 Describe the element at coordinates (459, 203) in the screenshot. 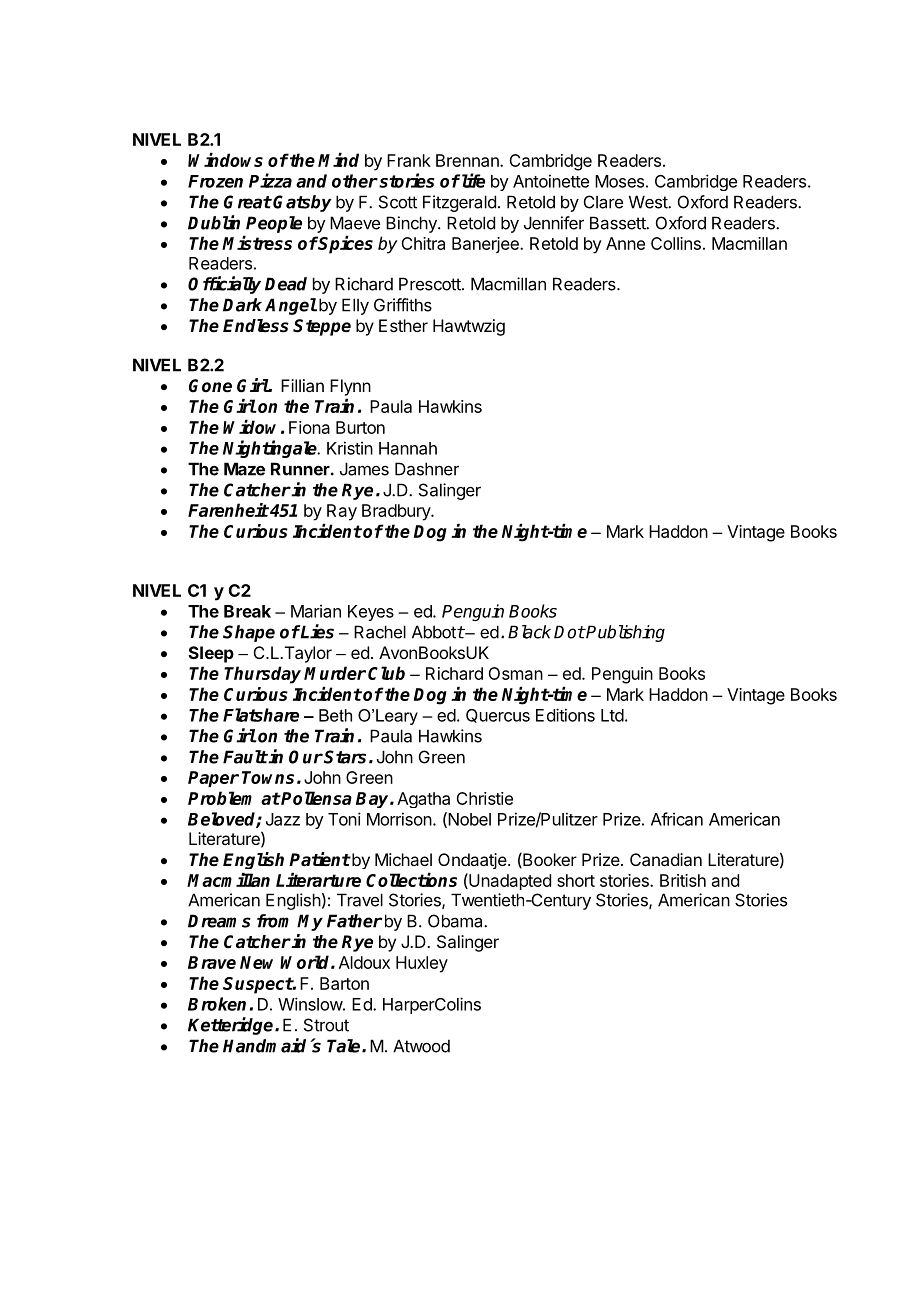

I see `Fitzgerald` at that location.
